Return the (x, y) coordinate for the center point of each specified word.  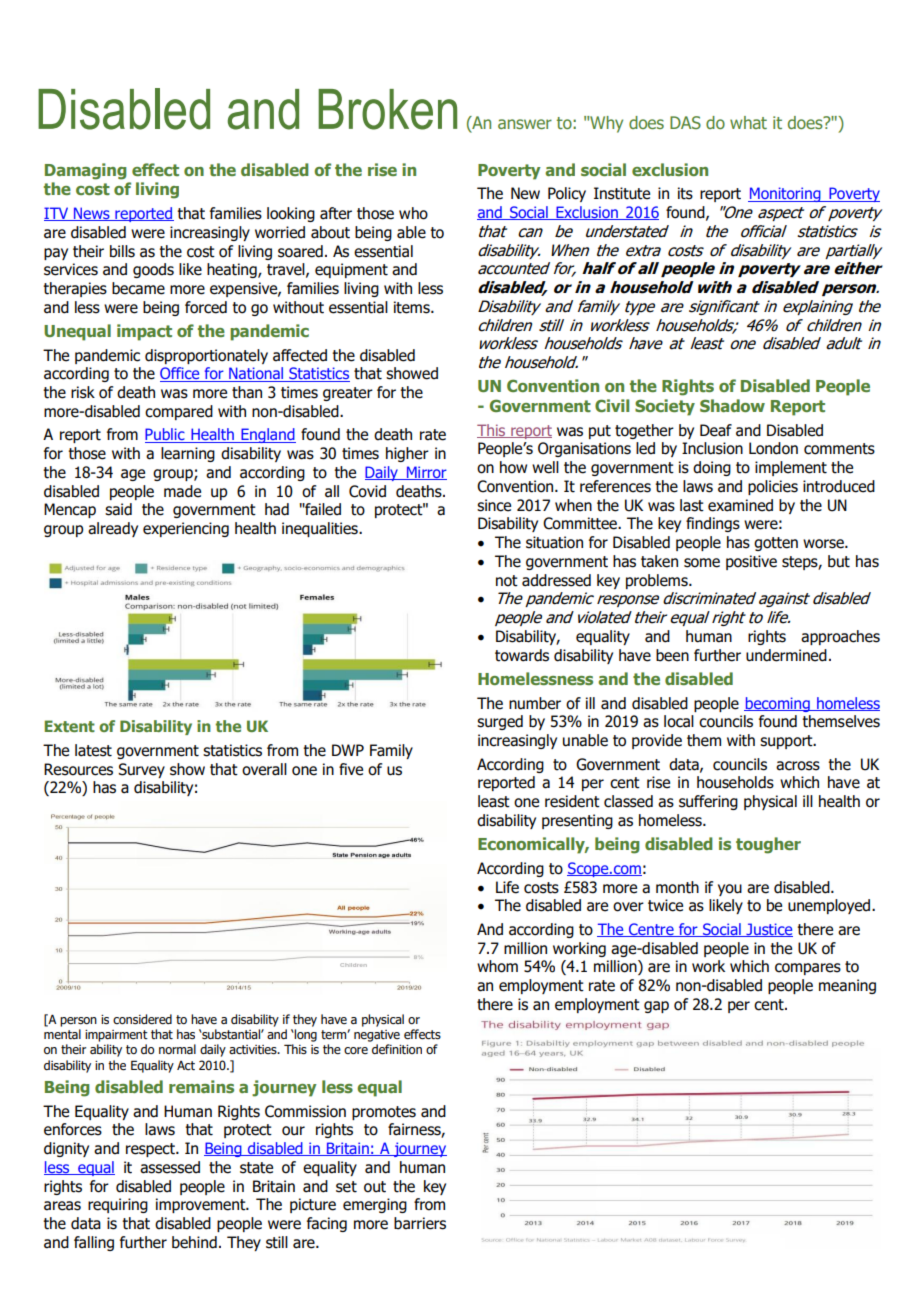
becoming (778, 704)
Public (166, 435)
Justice (768, 930)
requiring (118, 1205)
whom (497, 966)
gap (656, 1007)
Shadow (732, 405)
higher (407, 454)
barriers (420, 1223)
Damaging (86, 171)
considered (142, 1019)
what (748, 122)
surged (500, 722)
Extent (70, 726)
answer (525, 124)
